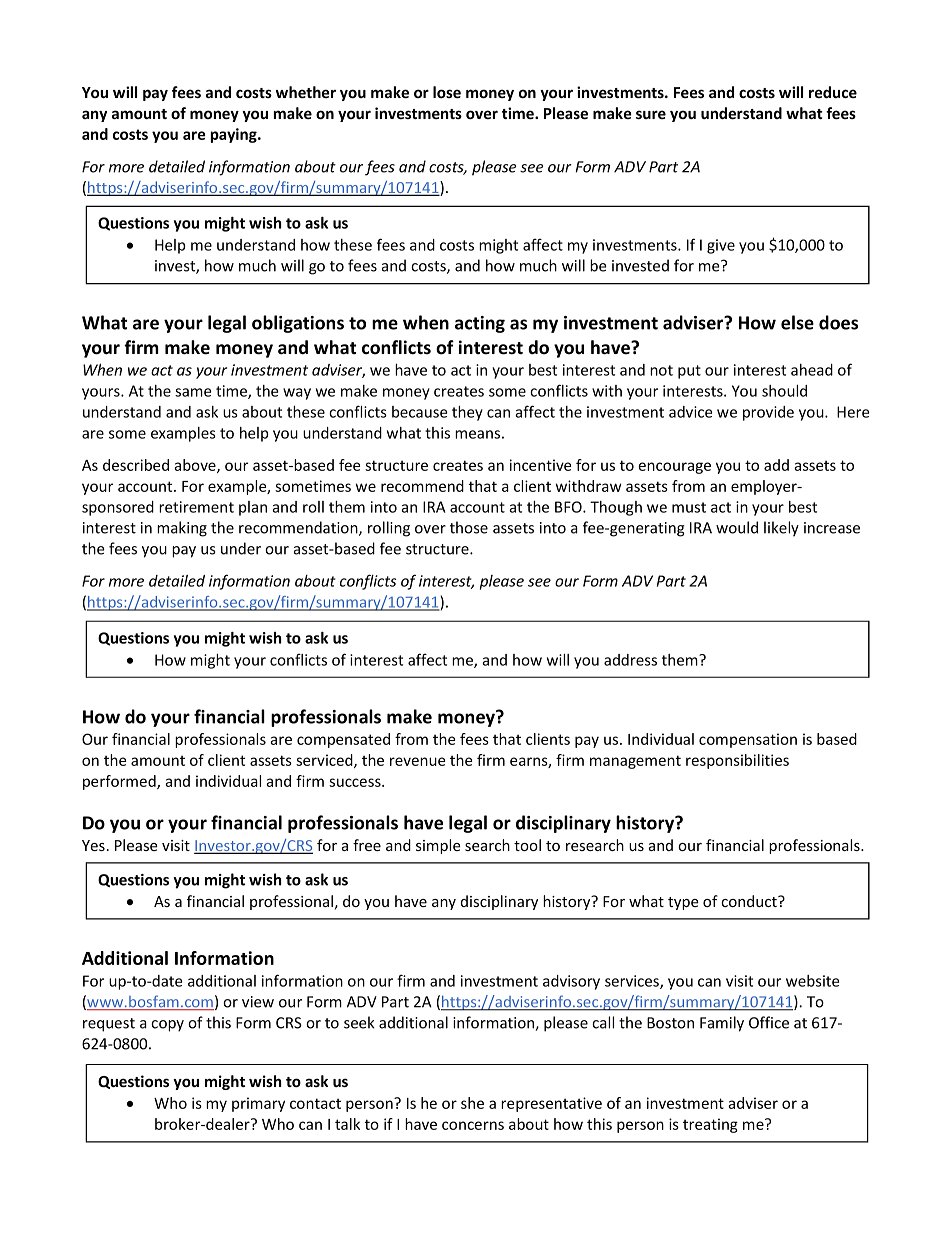  What do you see at coordinates (417, 761) in the screenshot?
I see `revenue` at bounding box center [417, 761].
